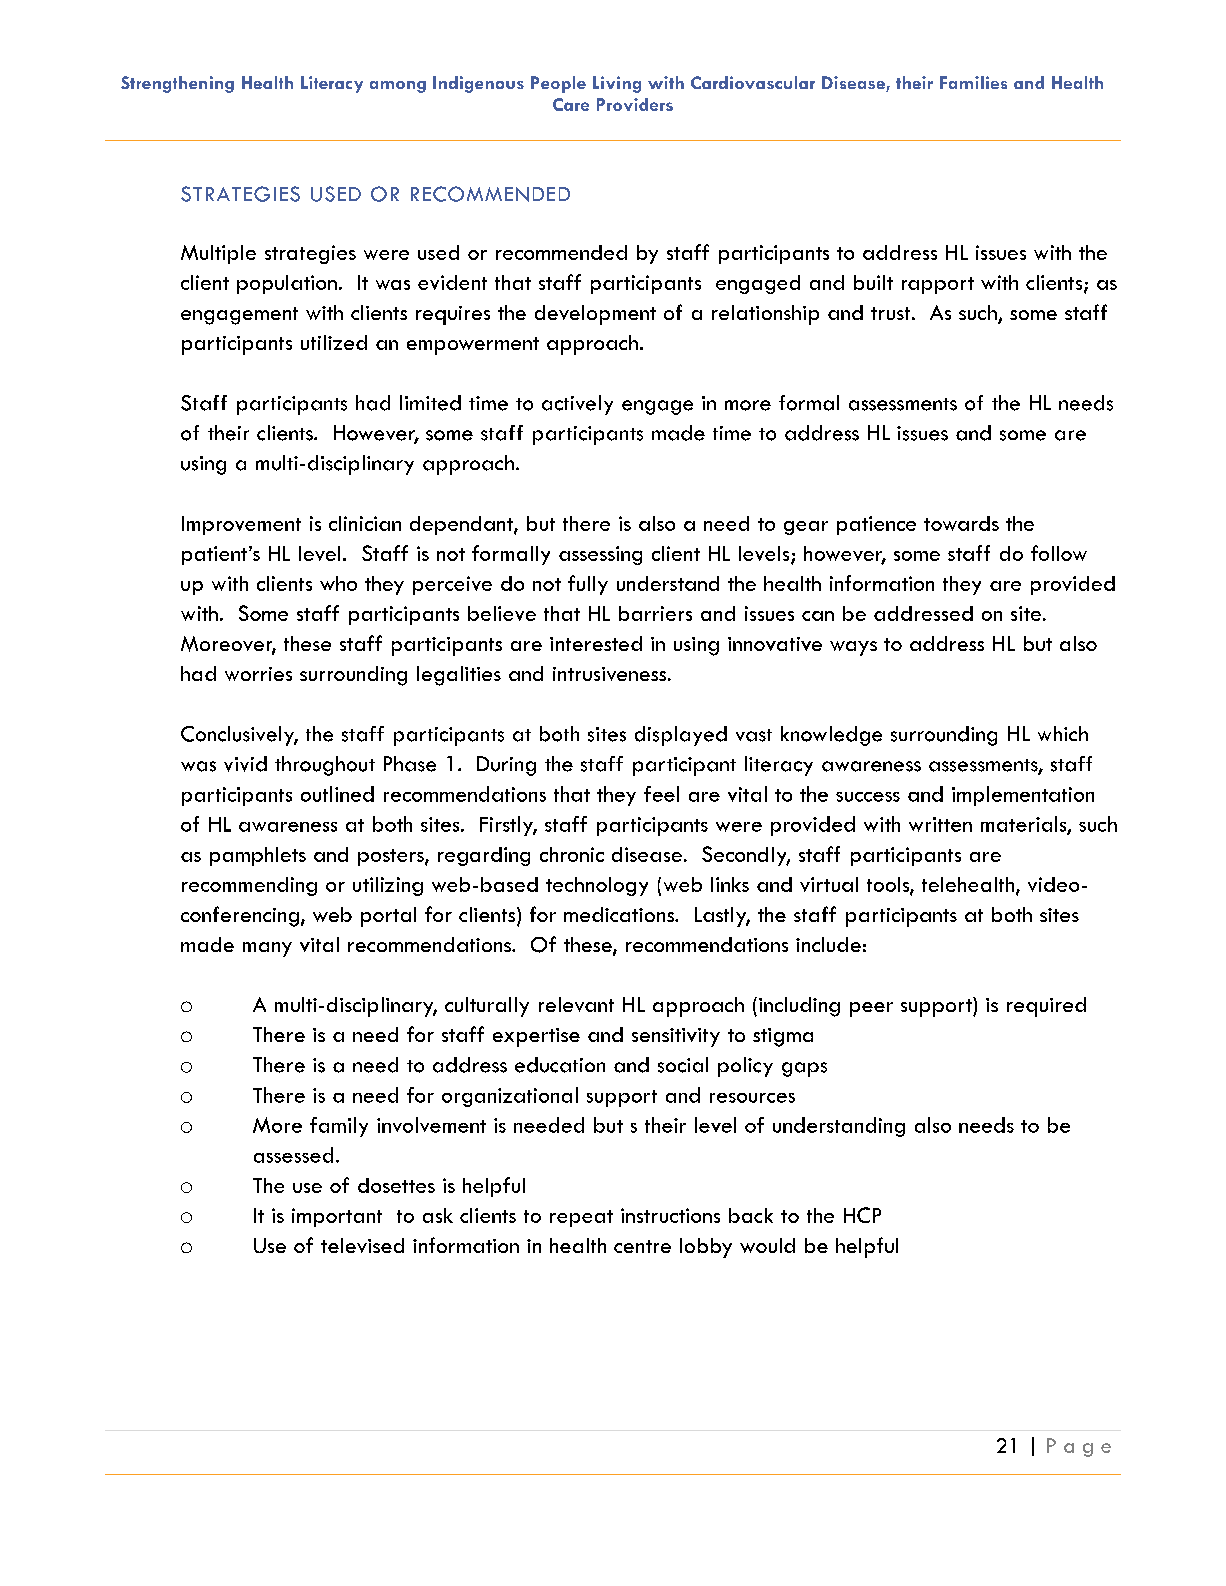 The width and height of the image is (1226, 1586). What do you see at coordinates (973, 82) in the image?
I see `Families` at bounding box center [973, 82].
